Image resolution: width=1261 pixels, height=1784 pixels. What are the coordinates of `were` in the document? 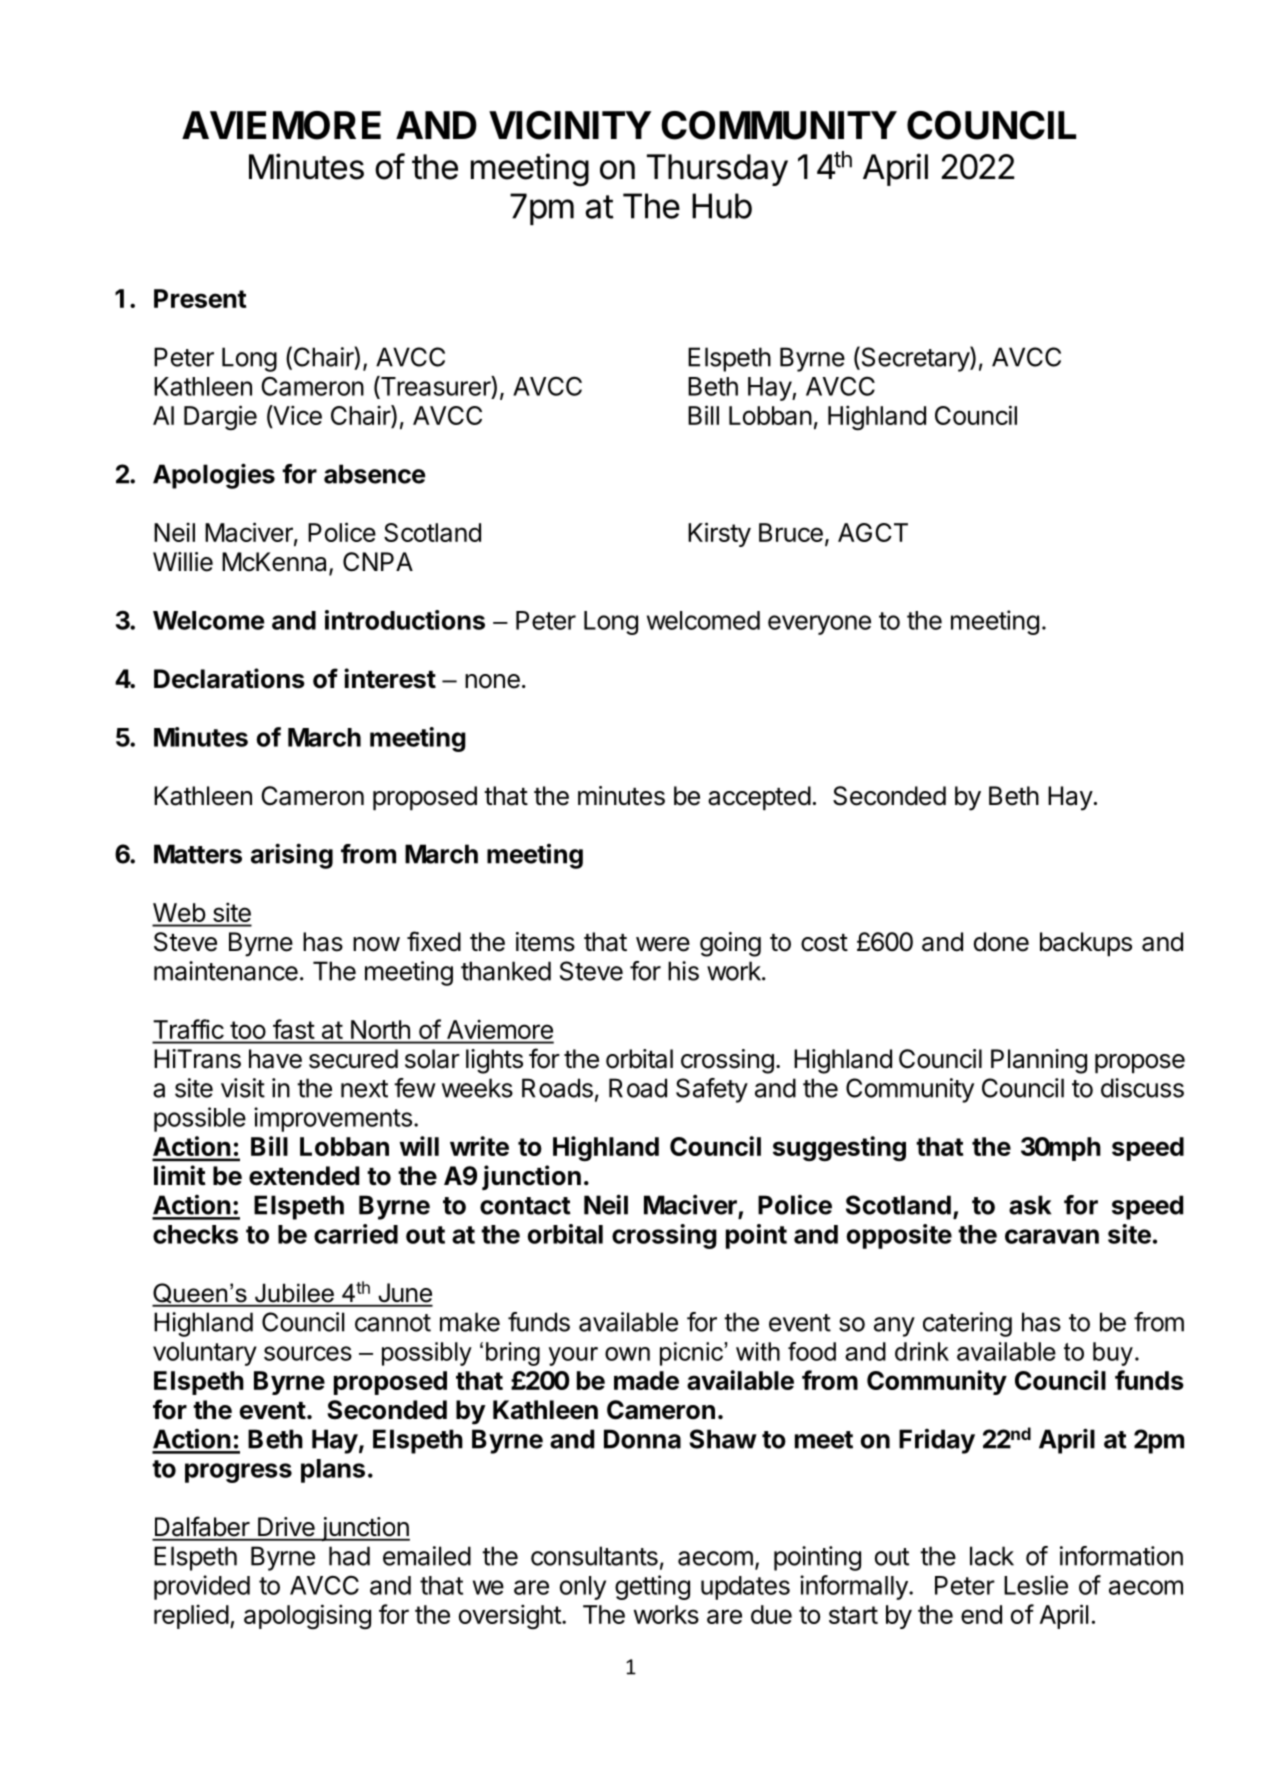 It's located at (663, 944).
